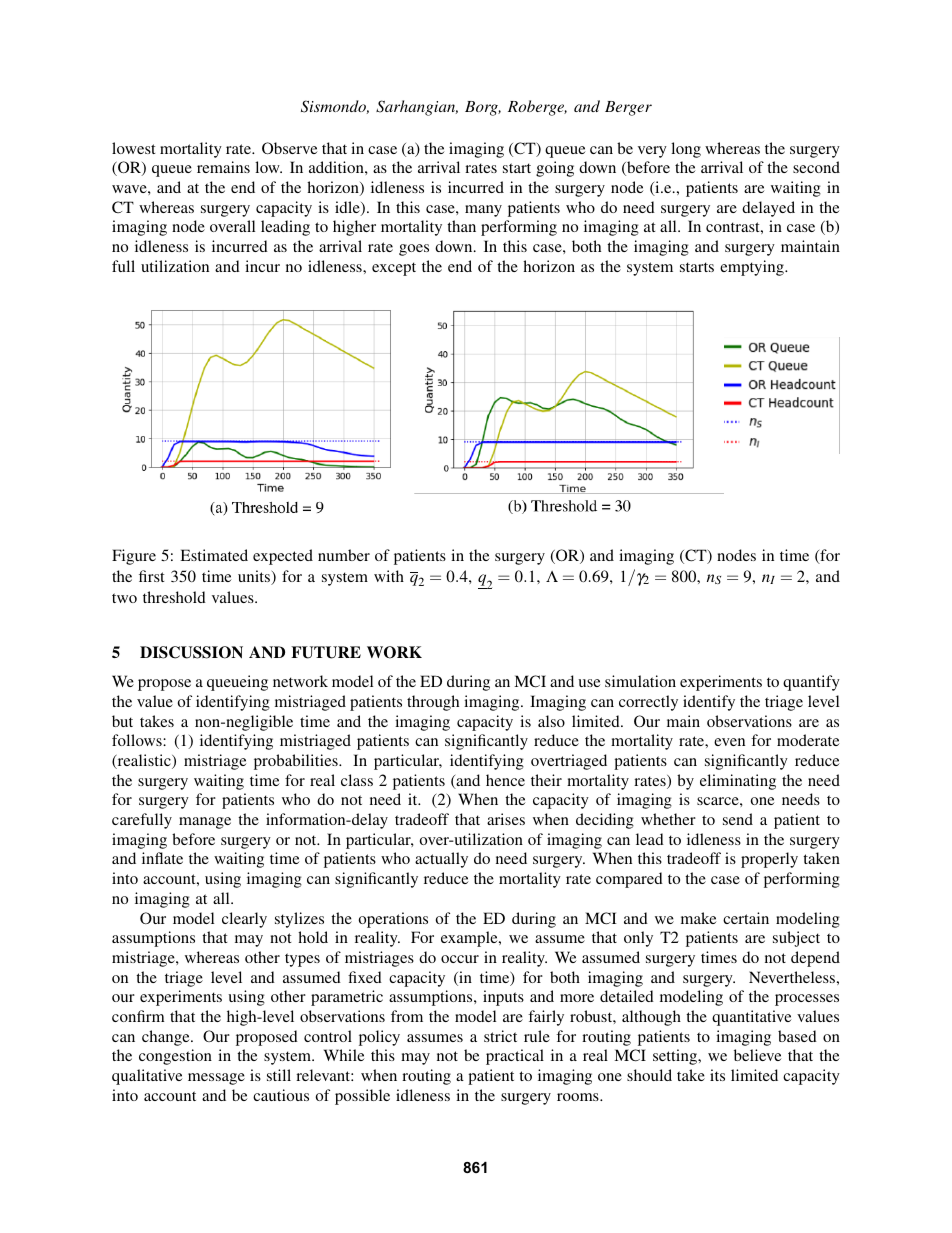  I want to click on lowest, so click(134, 148).
